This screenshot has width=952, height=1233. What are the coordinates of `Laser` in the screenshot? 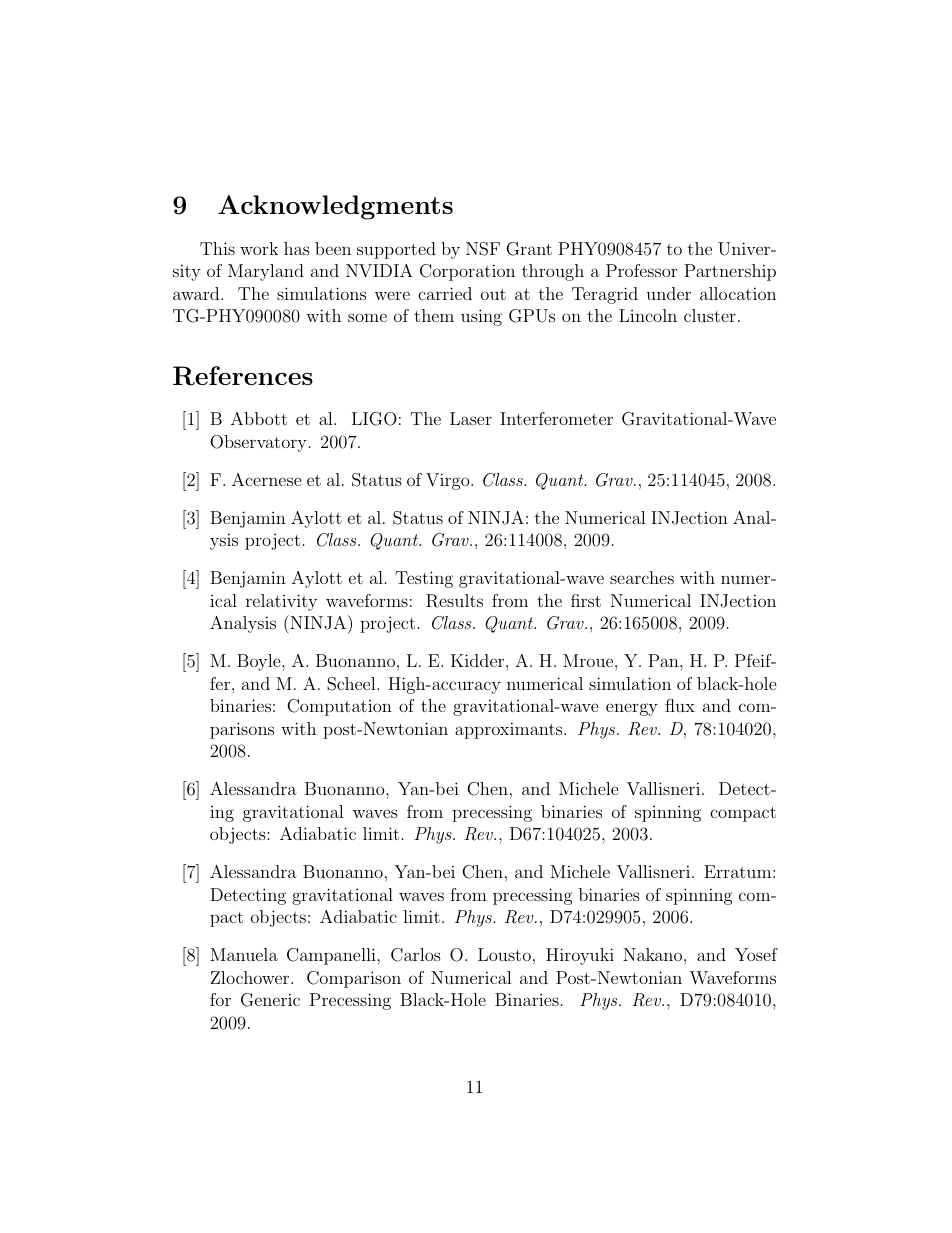 It's located at (471, 418).
